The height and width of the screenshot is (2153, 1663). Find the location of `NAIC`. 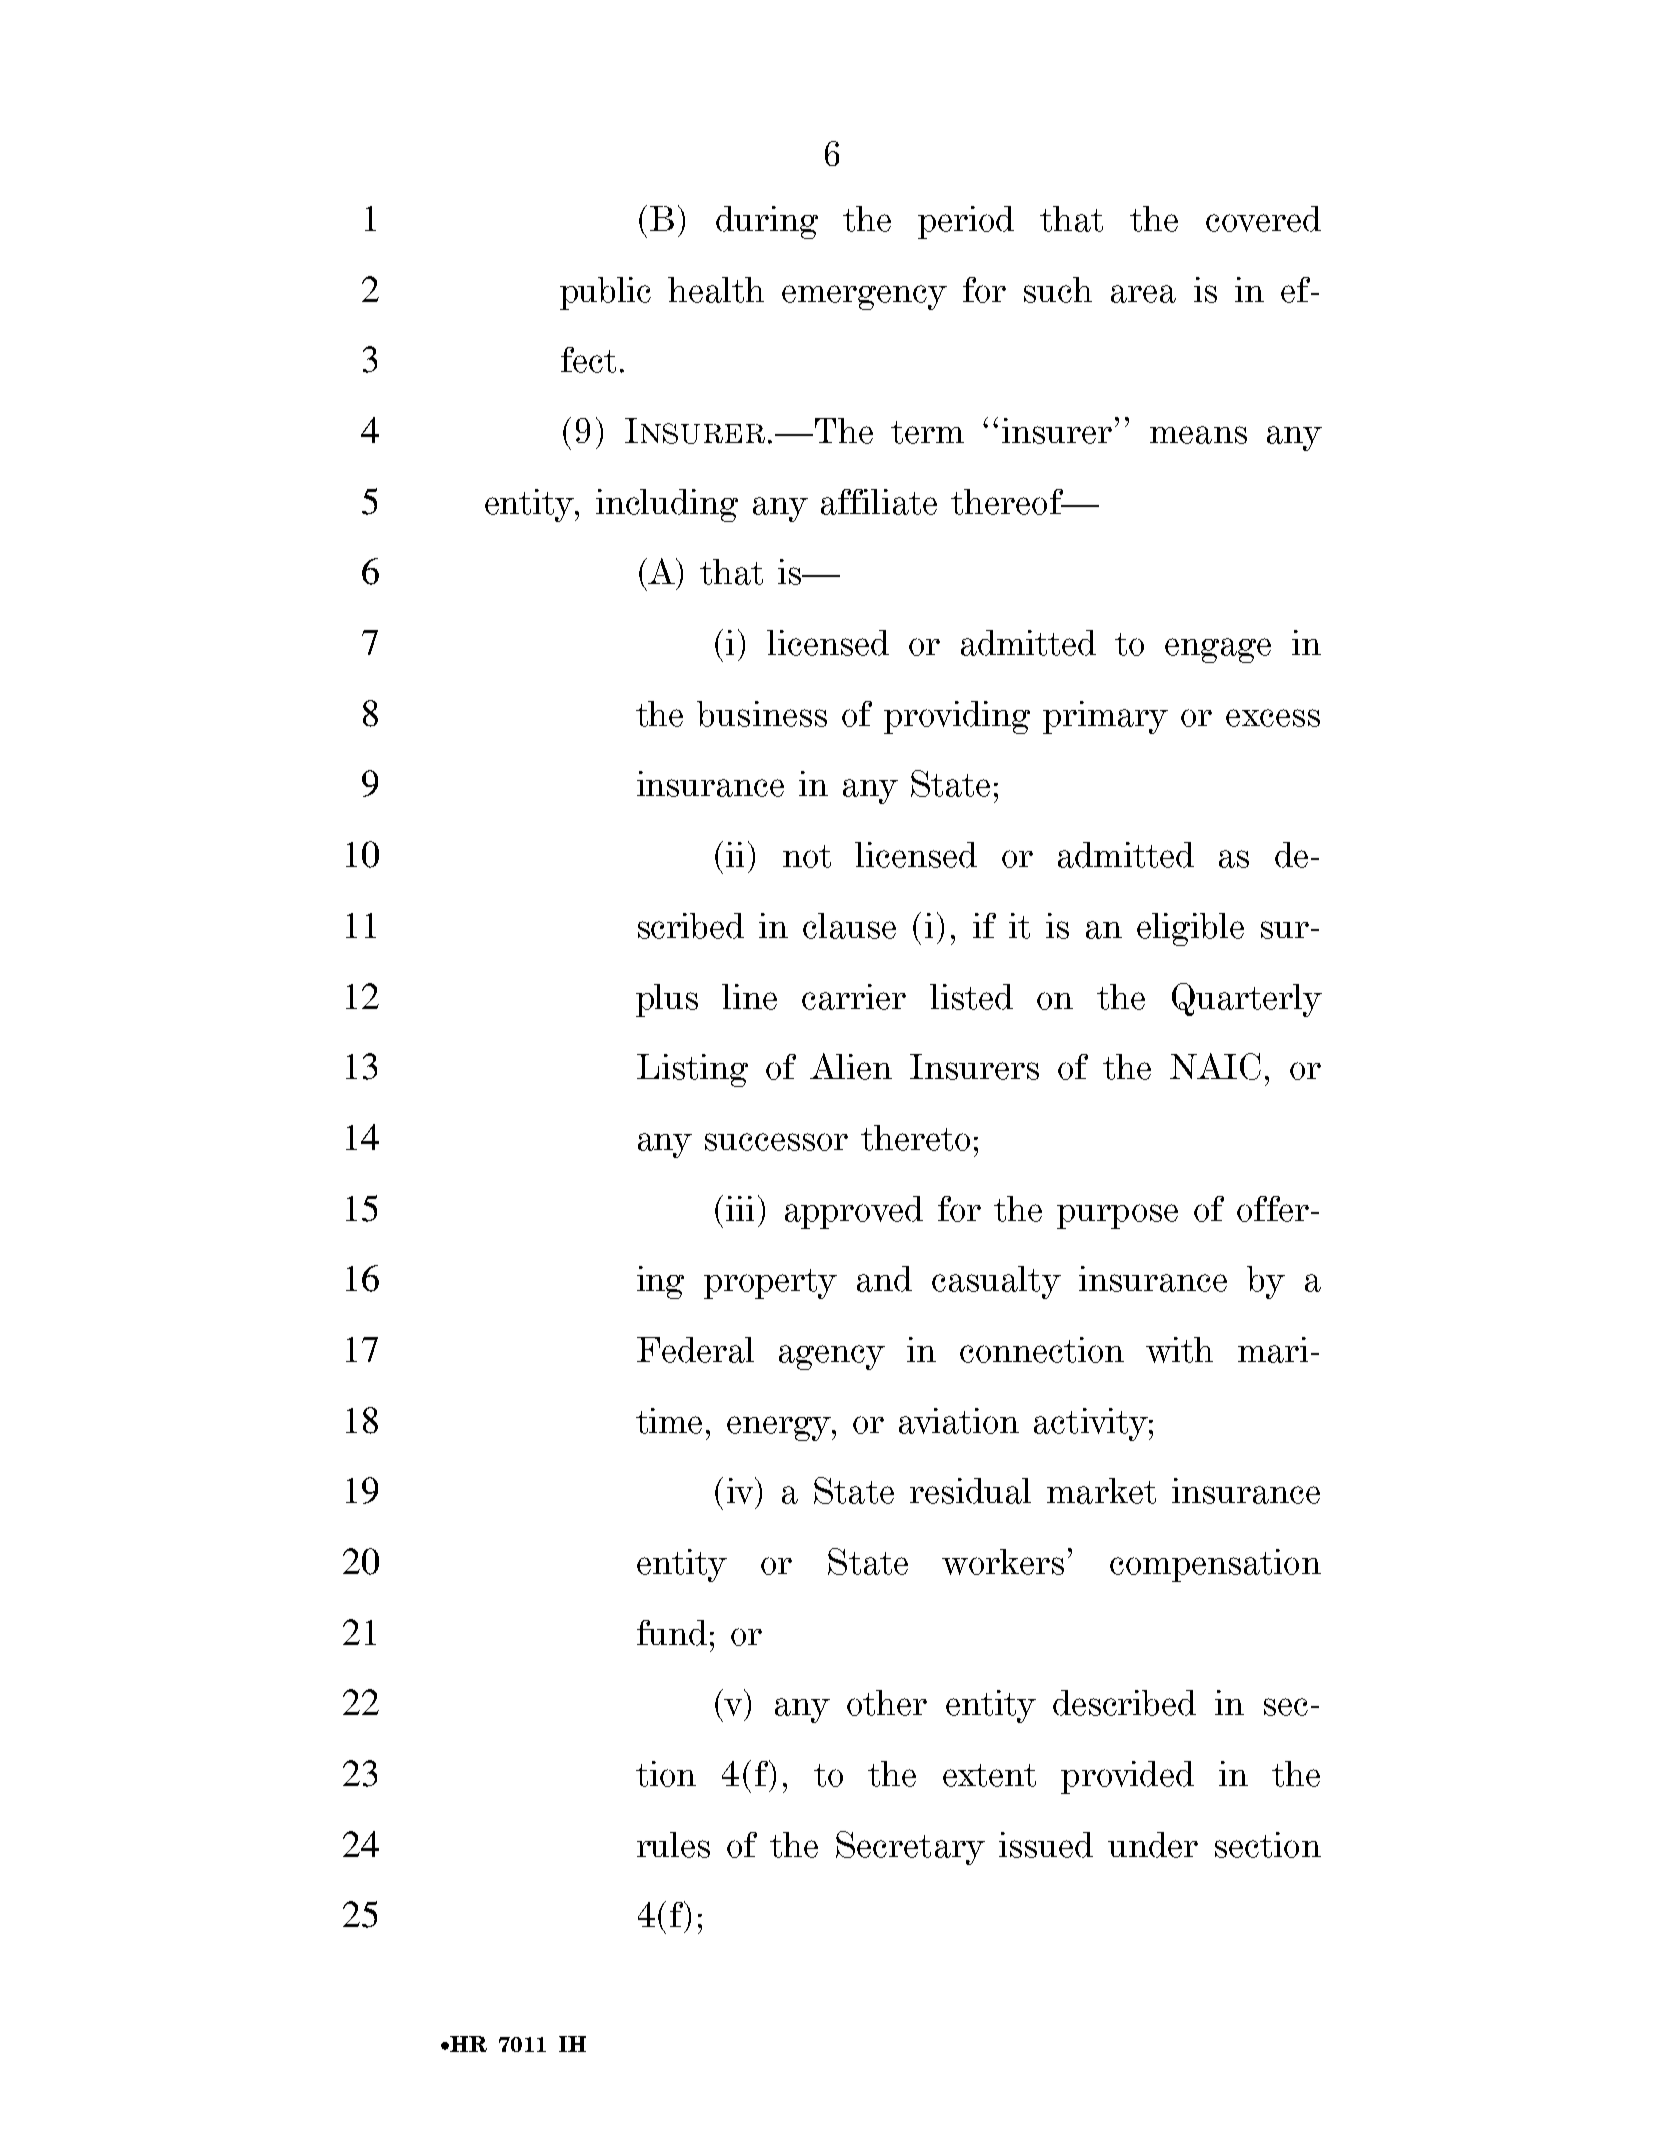

NAIC is located at coordinates (1215, 1066).
